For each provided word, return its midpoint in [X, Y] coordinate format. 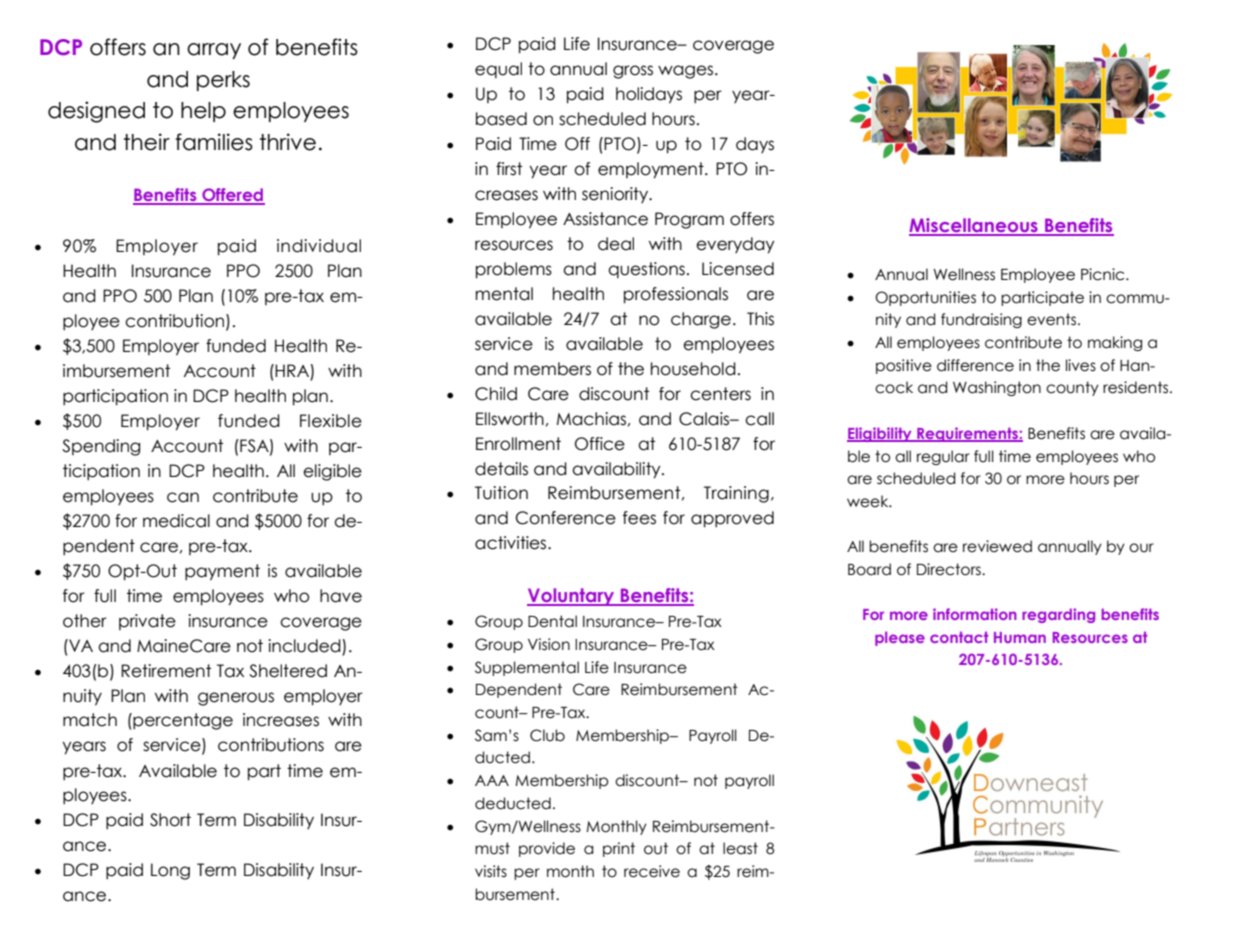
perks [223, 81]
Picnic [1104, 274]
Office [600, 444]
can [183, 497]
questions [646, 270]
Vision [549, 644]
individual [319, 246]
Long [170, 871]
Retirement [166, 671]
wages [687, 72]
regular [943, 457]
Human [1020, 637]
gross [633, 72]
